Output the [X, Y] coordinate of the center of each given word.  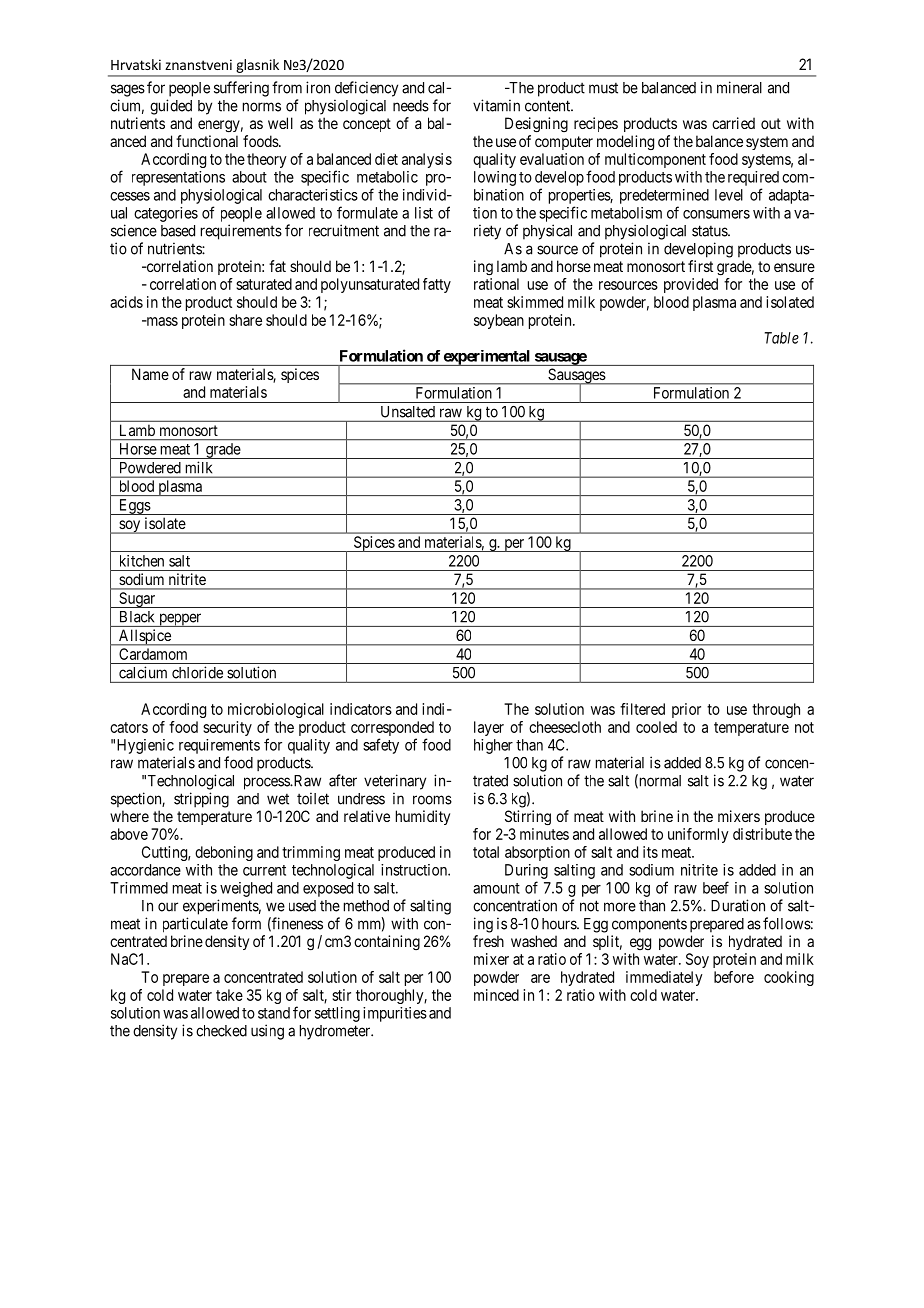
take [229, 995]
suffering [241, 89]
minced [496, 995]
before [734, 977]
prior [686, 710]
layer [489, 728]
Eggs [134, 507]
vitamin [496, 105]
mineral [739, 87]
